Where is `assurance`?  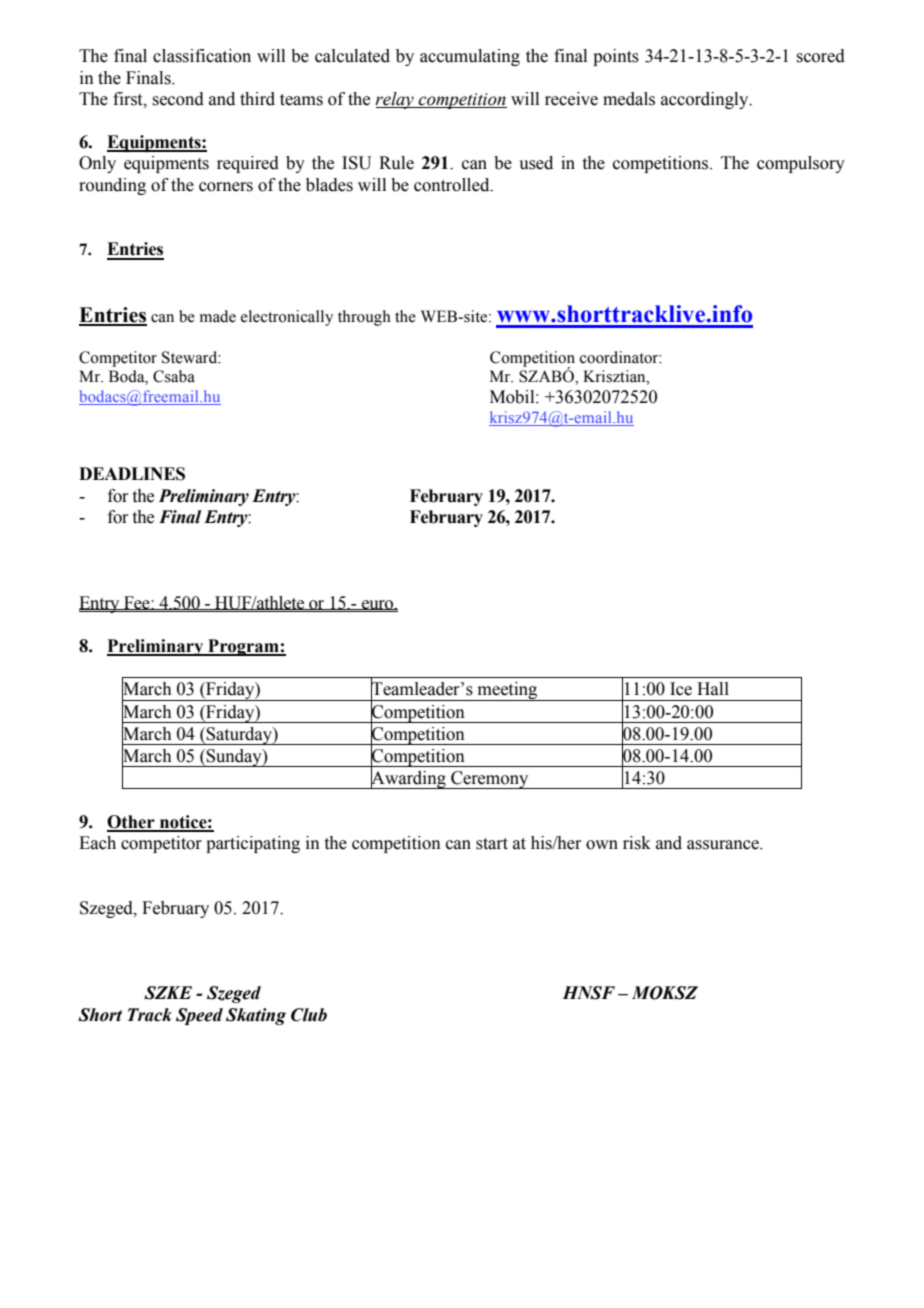
assurance is located at coordinates (724, 845).
